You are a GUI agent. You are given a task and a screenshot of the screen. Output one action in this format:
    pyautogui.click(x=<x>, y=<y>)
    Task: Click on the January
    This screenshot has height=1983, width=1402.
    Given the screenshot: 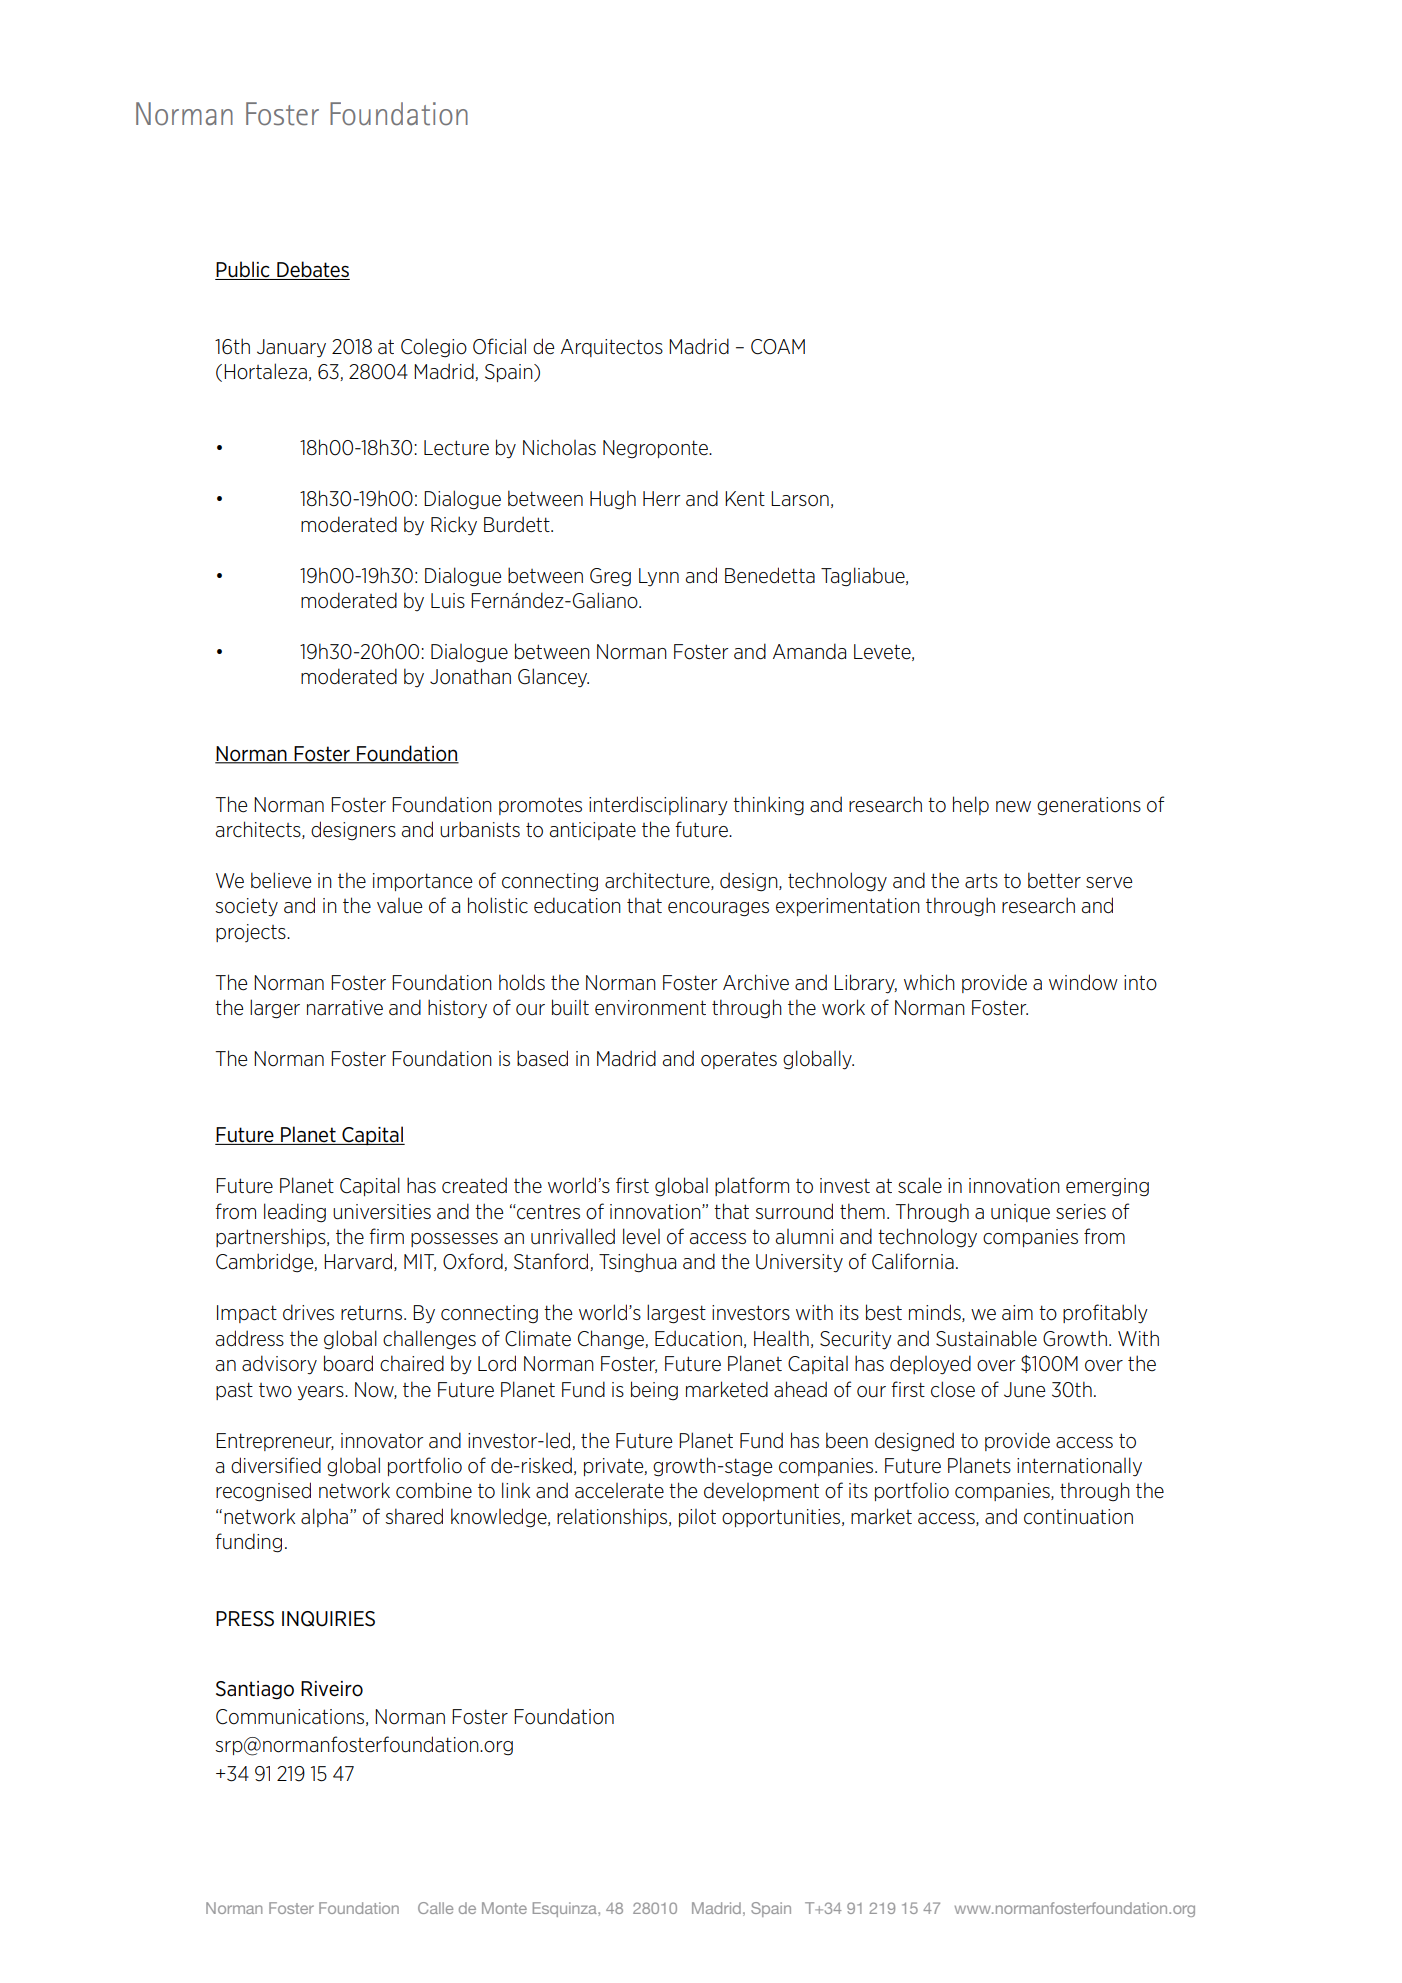 What is the action you would take?
    pyautogui.click(x=291, y=348)
